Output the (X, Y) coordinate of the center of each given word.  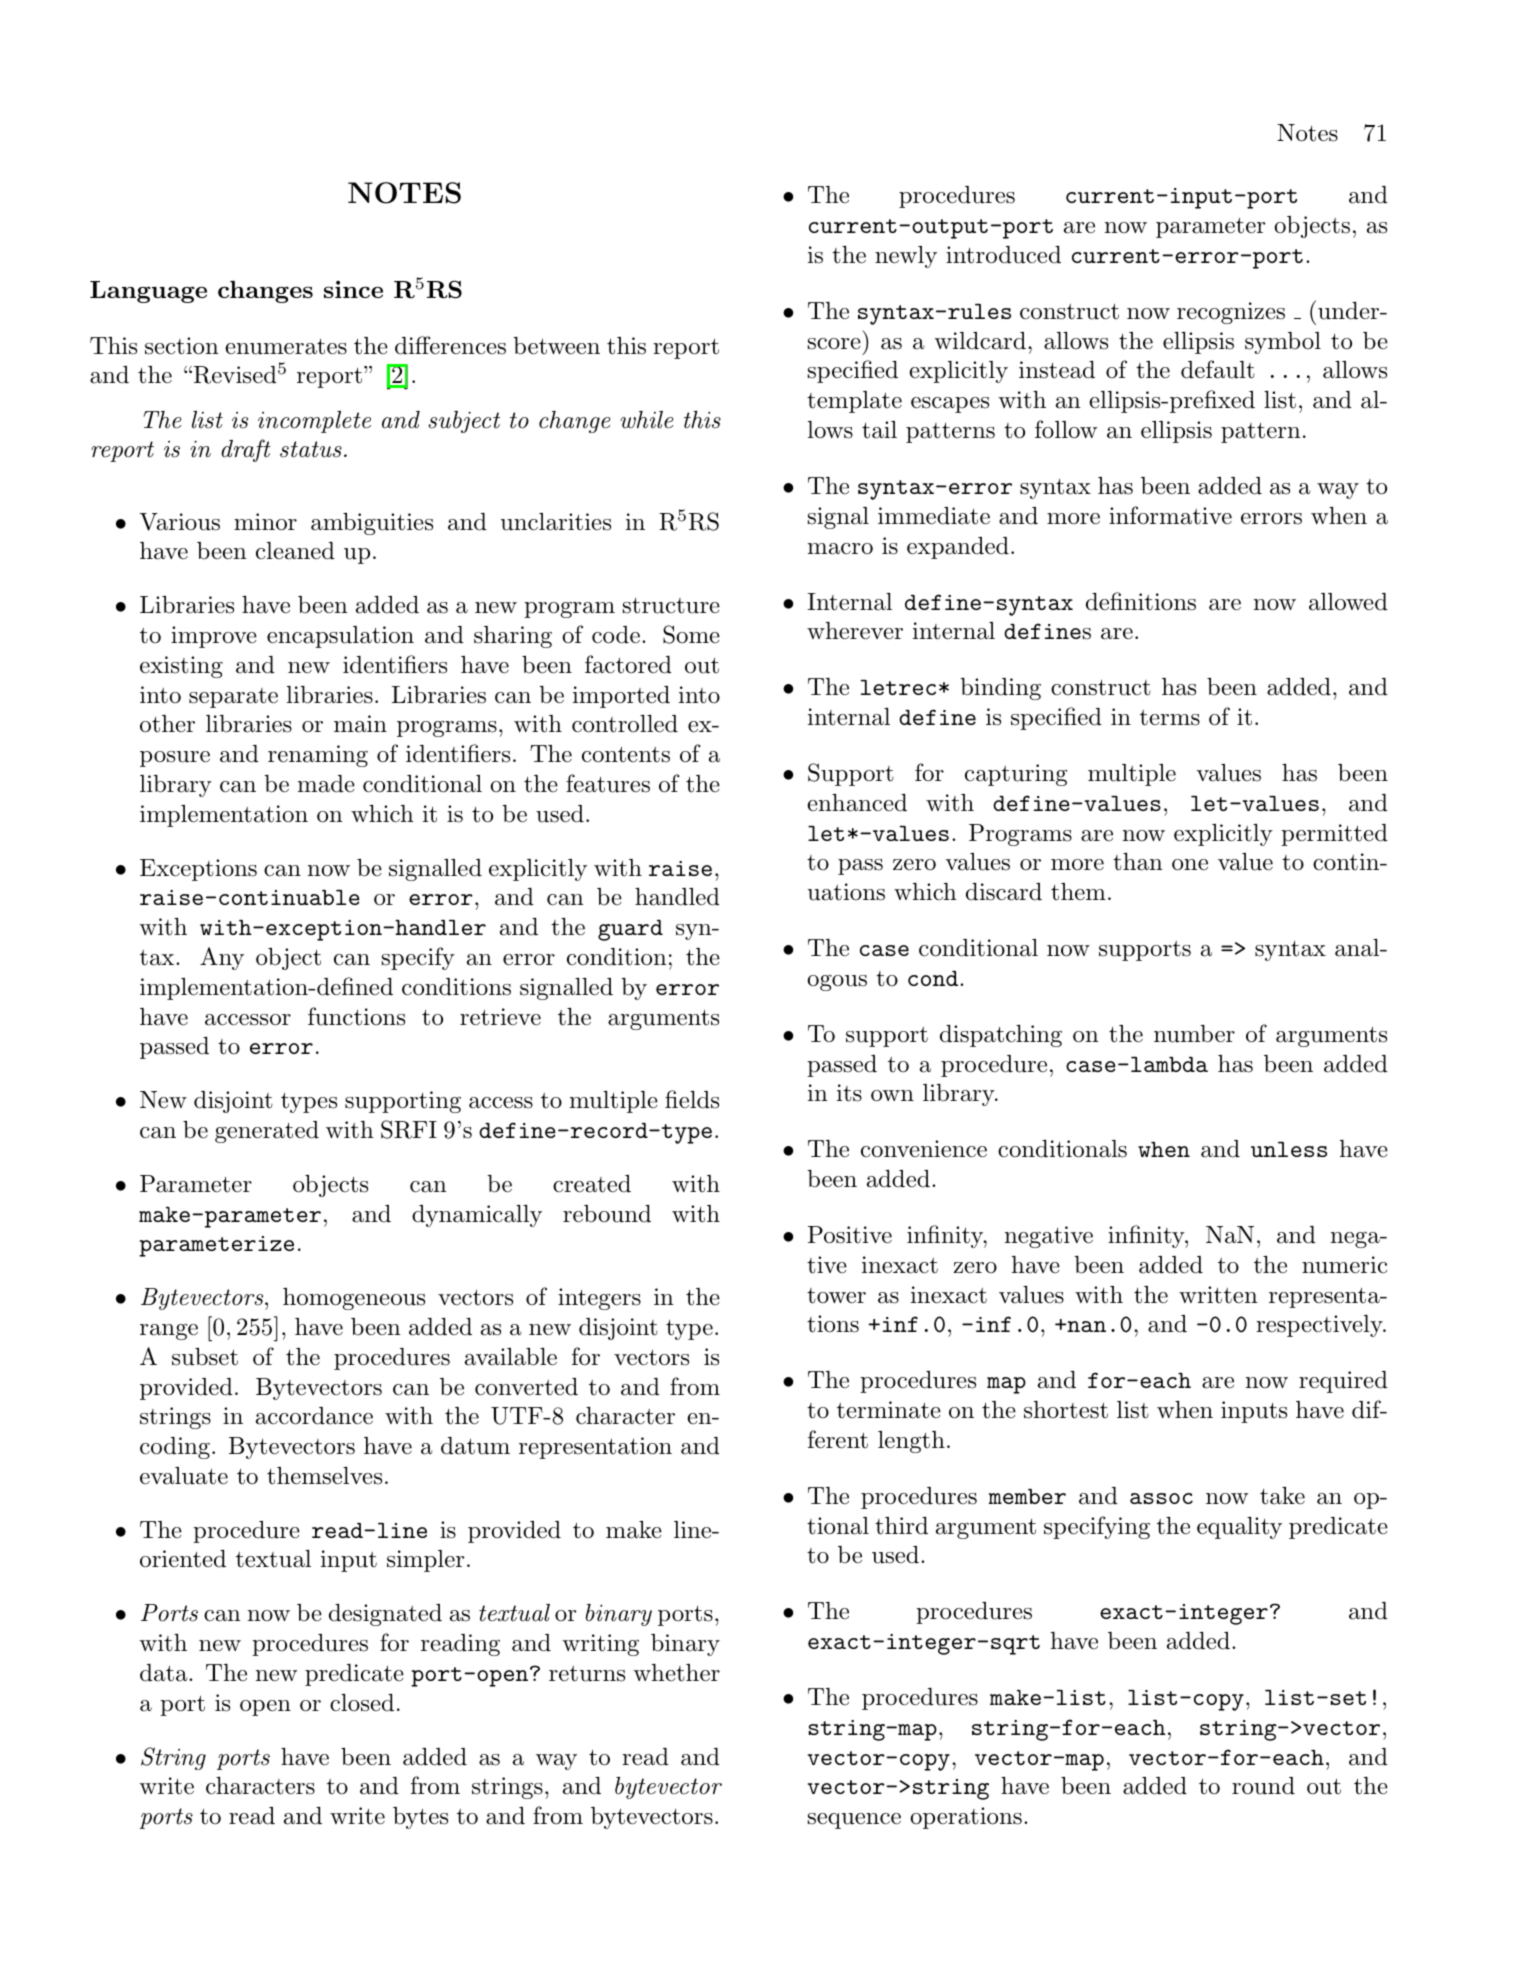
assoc (1161, 1498)
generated (267, 1132)
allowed (1348, 602)
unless (1289, 1149)
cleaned (295, 551)
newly (906, 257)
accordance (314, 1416)
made (326, 784)
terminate (889, 1410)
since (353, 289)
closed (362, 1703)
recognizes (1231, 313)
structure (671, 606)
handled (677, 897)
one (1190, 865)
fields (692, 1099)
